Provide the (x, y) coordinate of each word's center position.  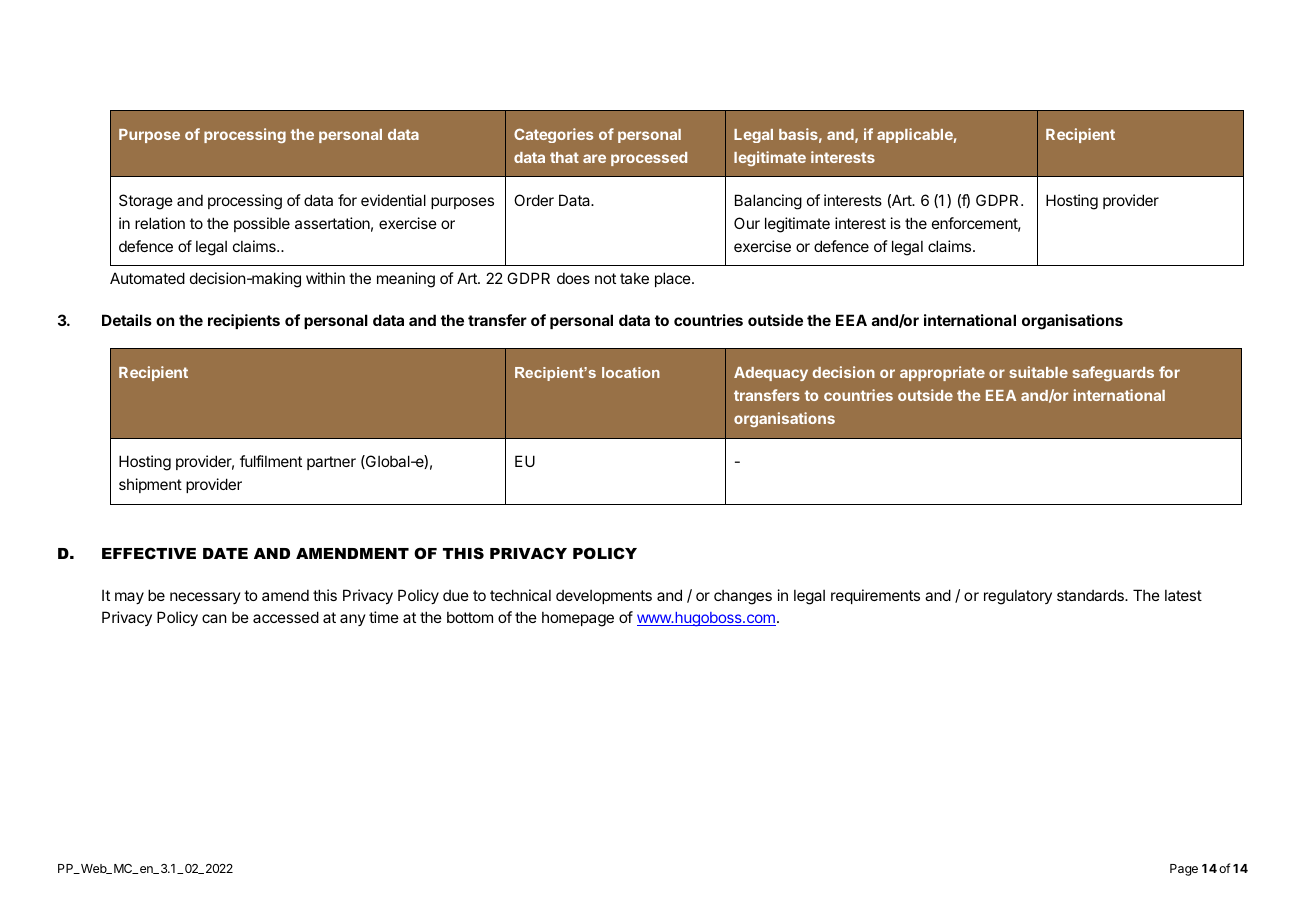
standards (1091, 595)
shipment (150, 485)
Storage (146, 202)
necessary (205, 598)
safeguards (1113, 373)
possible (262, 224)
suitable (1038, 372)
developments (604, 597)
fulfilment (271, 461)
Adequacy (771, 374)
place (674, 279)
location (631, 372)
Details (127, 320)
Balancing (768, 202)
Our (747, 223)
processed (649, 159)
